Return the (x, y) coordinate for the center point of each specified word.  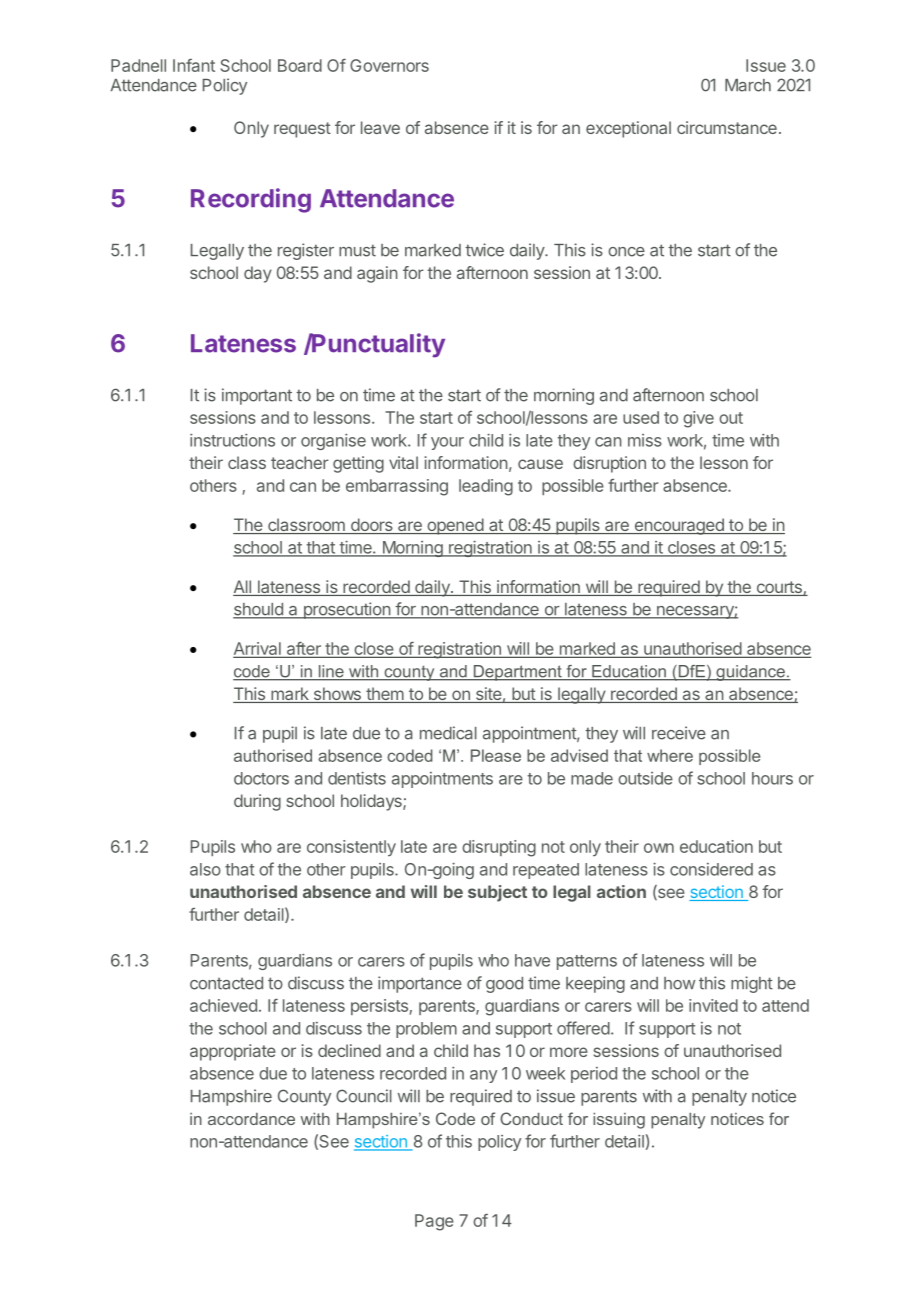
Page (434, 1222)
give (698, 419)
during (257, 802)
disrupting (499, 848)
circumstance (727, 127)
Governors (389, 65)
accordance (251, 1119)
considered (711, 869)
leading (486, 487)
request (302, 130)
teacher (300, 462)
